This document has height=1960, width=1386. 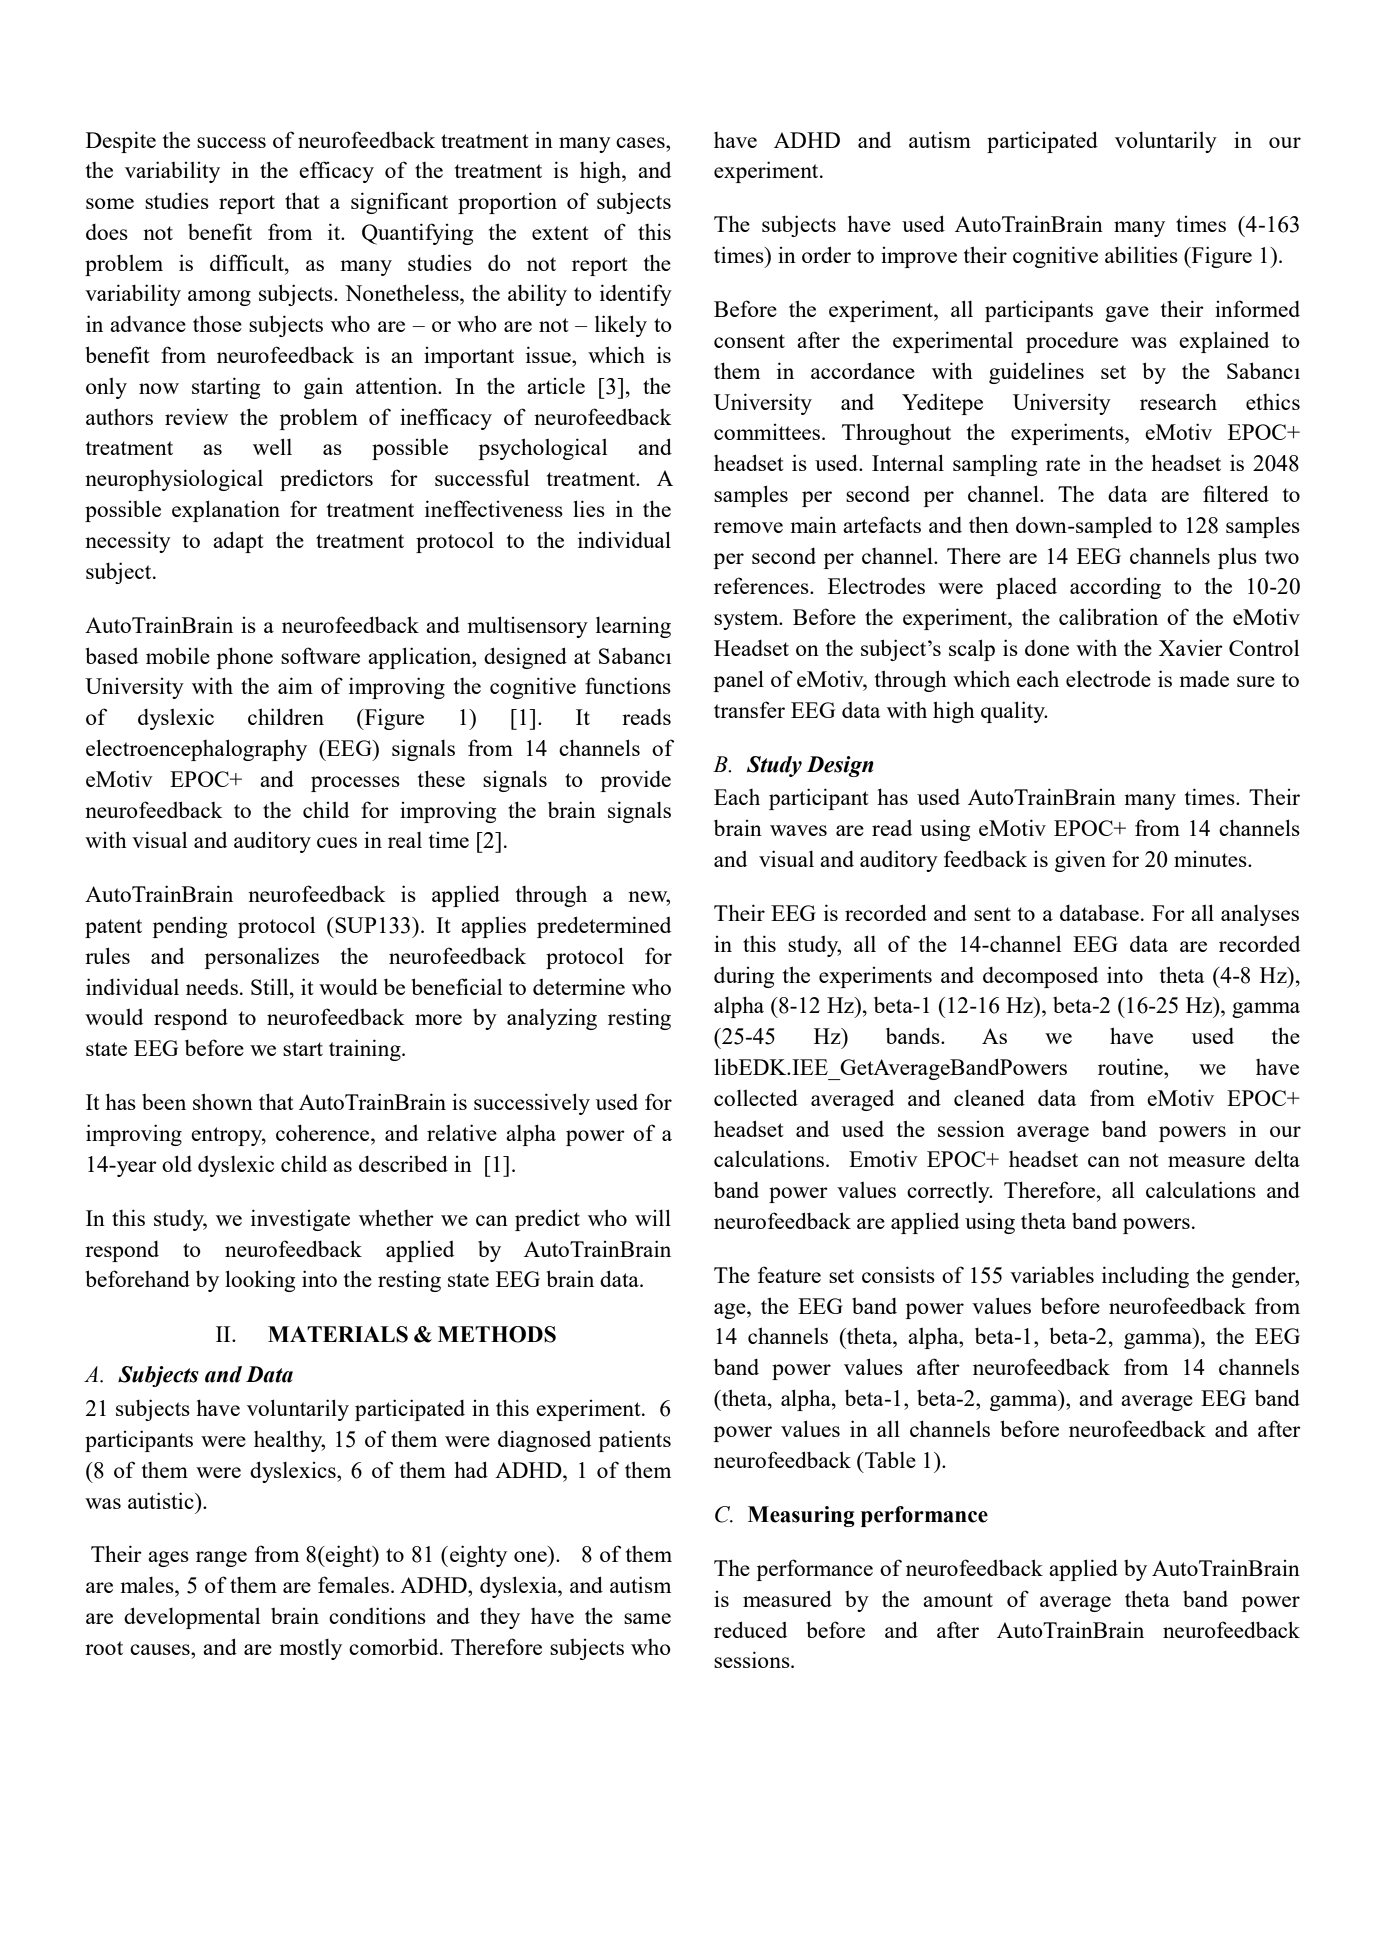 I want to click on same, so click(x=647, y=1618).
